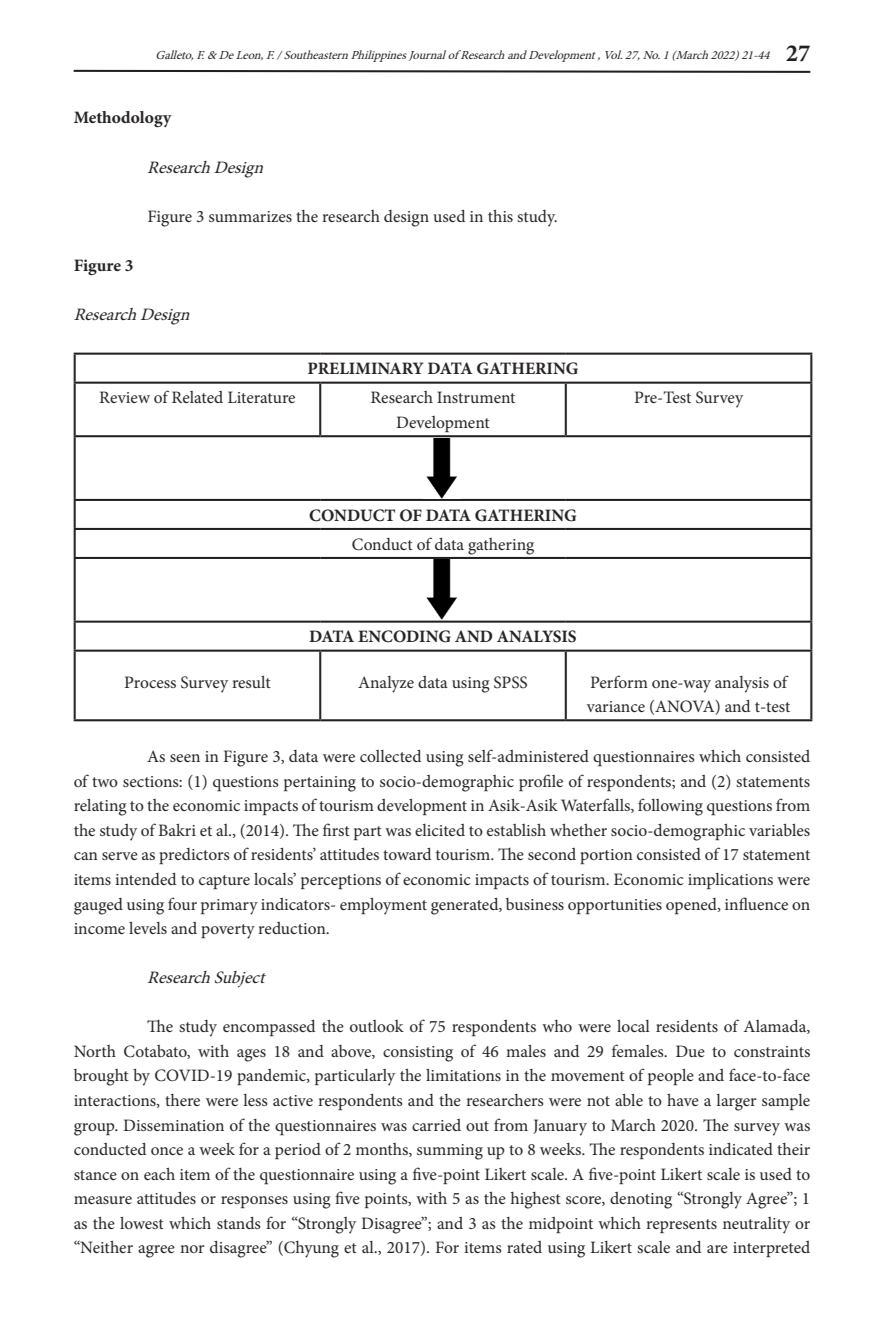 The height and width of the screenshot is (1326, 884). What do you see at coordinates (142, 1223) in the screenshot?
I see `lowest` at bounding box center [142, 1223].
